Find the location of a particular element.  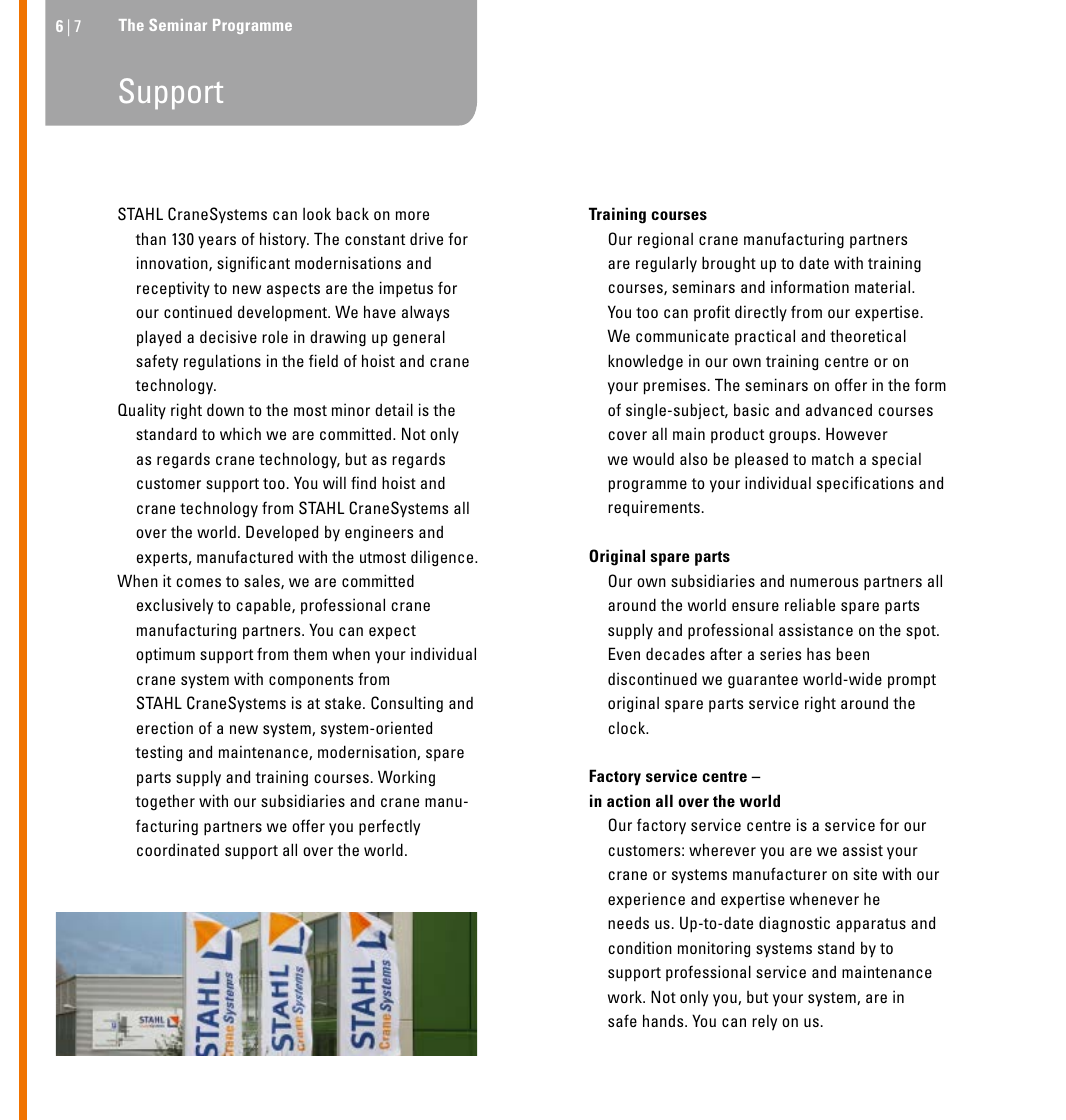

drive is located at coordinates (426, 238).
